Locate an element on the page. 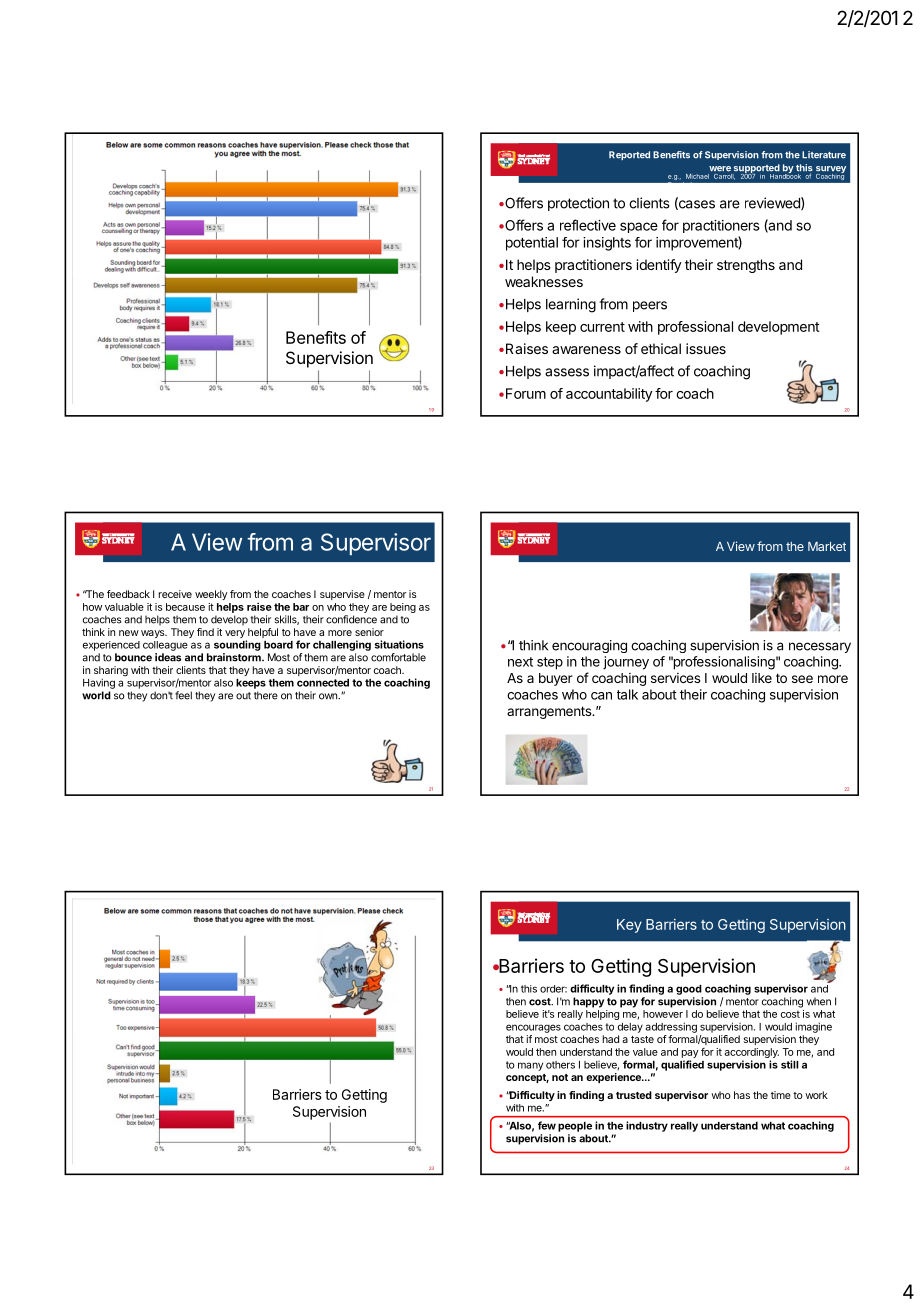 This page has height=1308, width=924. Key is located at coordinates (629, 926).
